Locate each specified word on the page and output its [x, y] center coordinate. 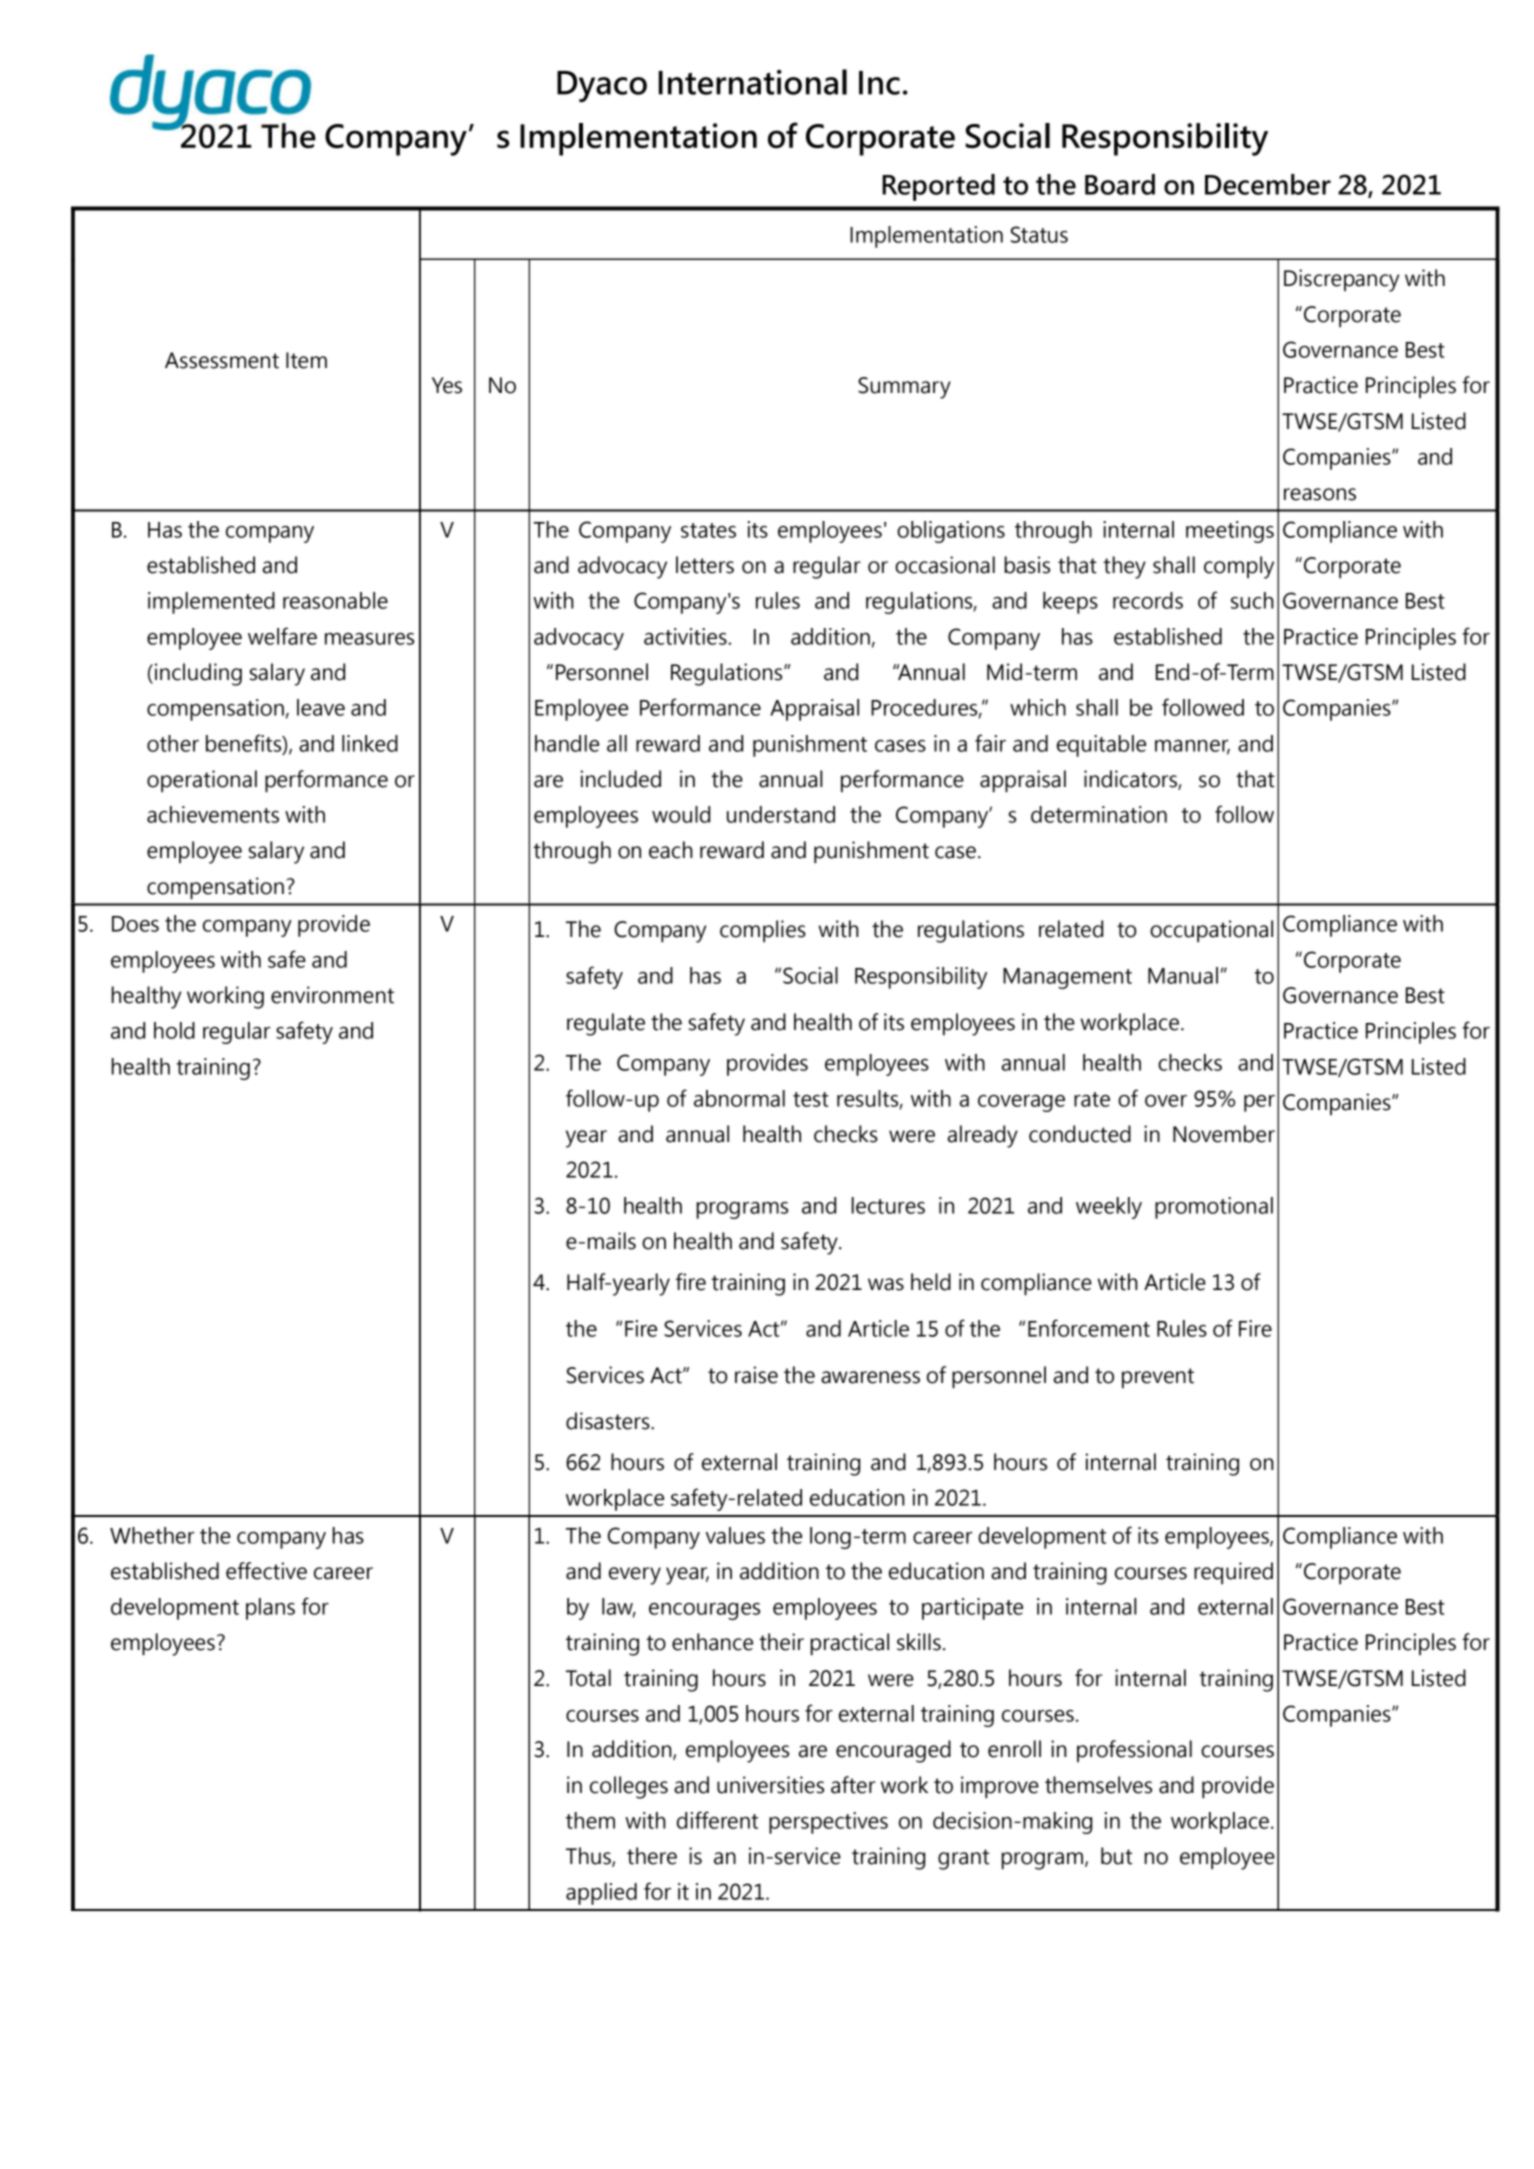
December [1268, 184]
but [1116, 1856]
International [753, 82]
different [717, 1820]
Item [306, 360]
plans [270, 1609]
